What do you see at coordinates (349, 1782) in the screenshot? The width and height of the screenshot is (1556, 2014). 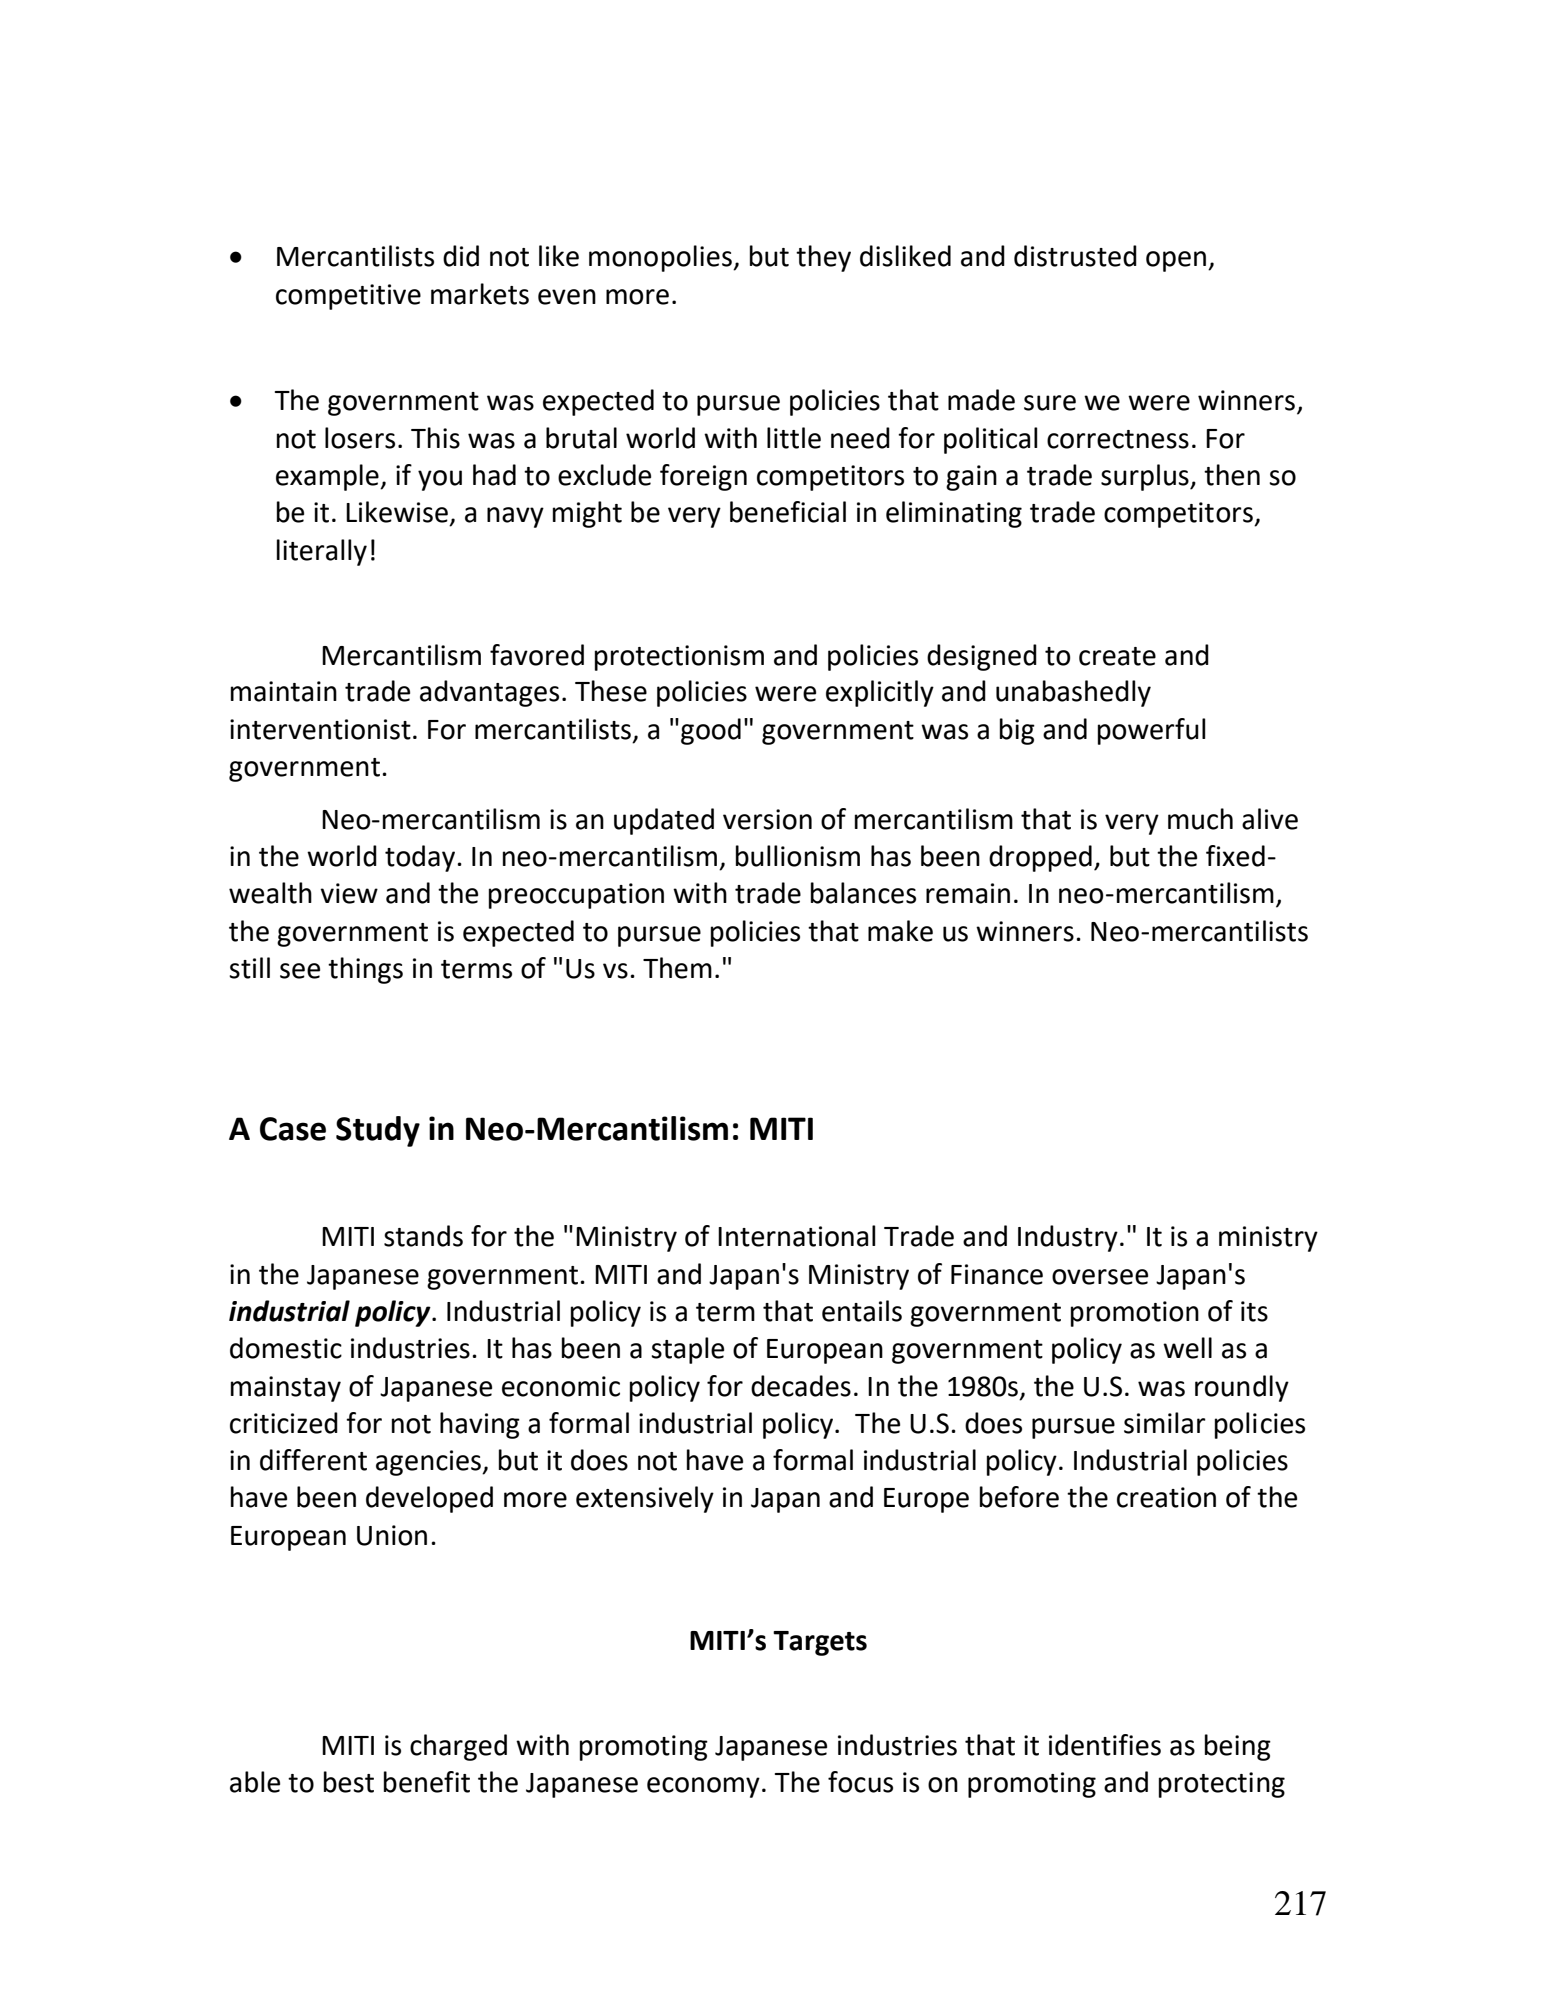 I see `best` at bounding box center [349, 1782].
